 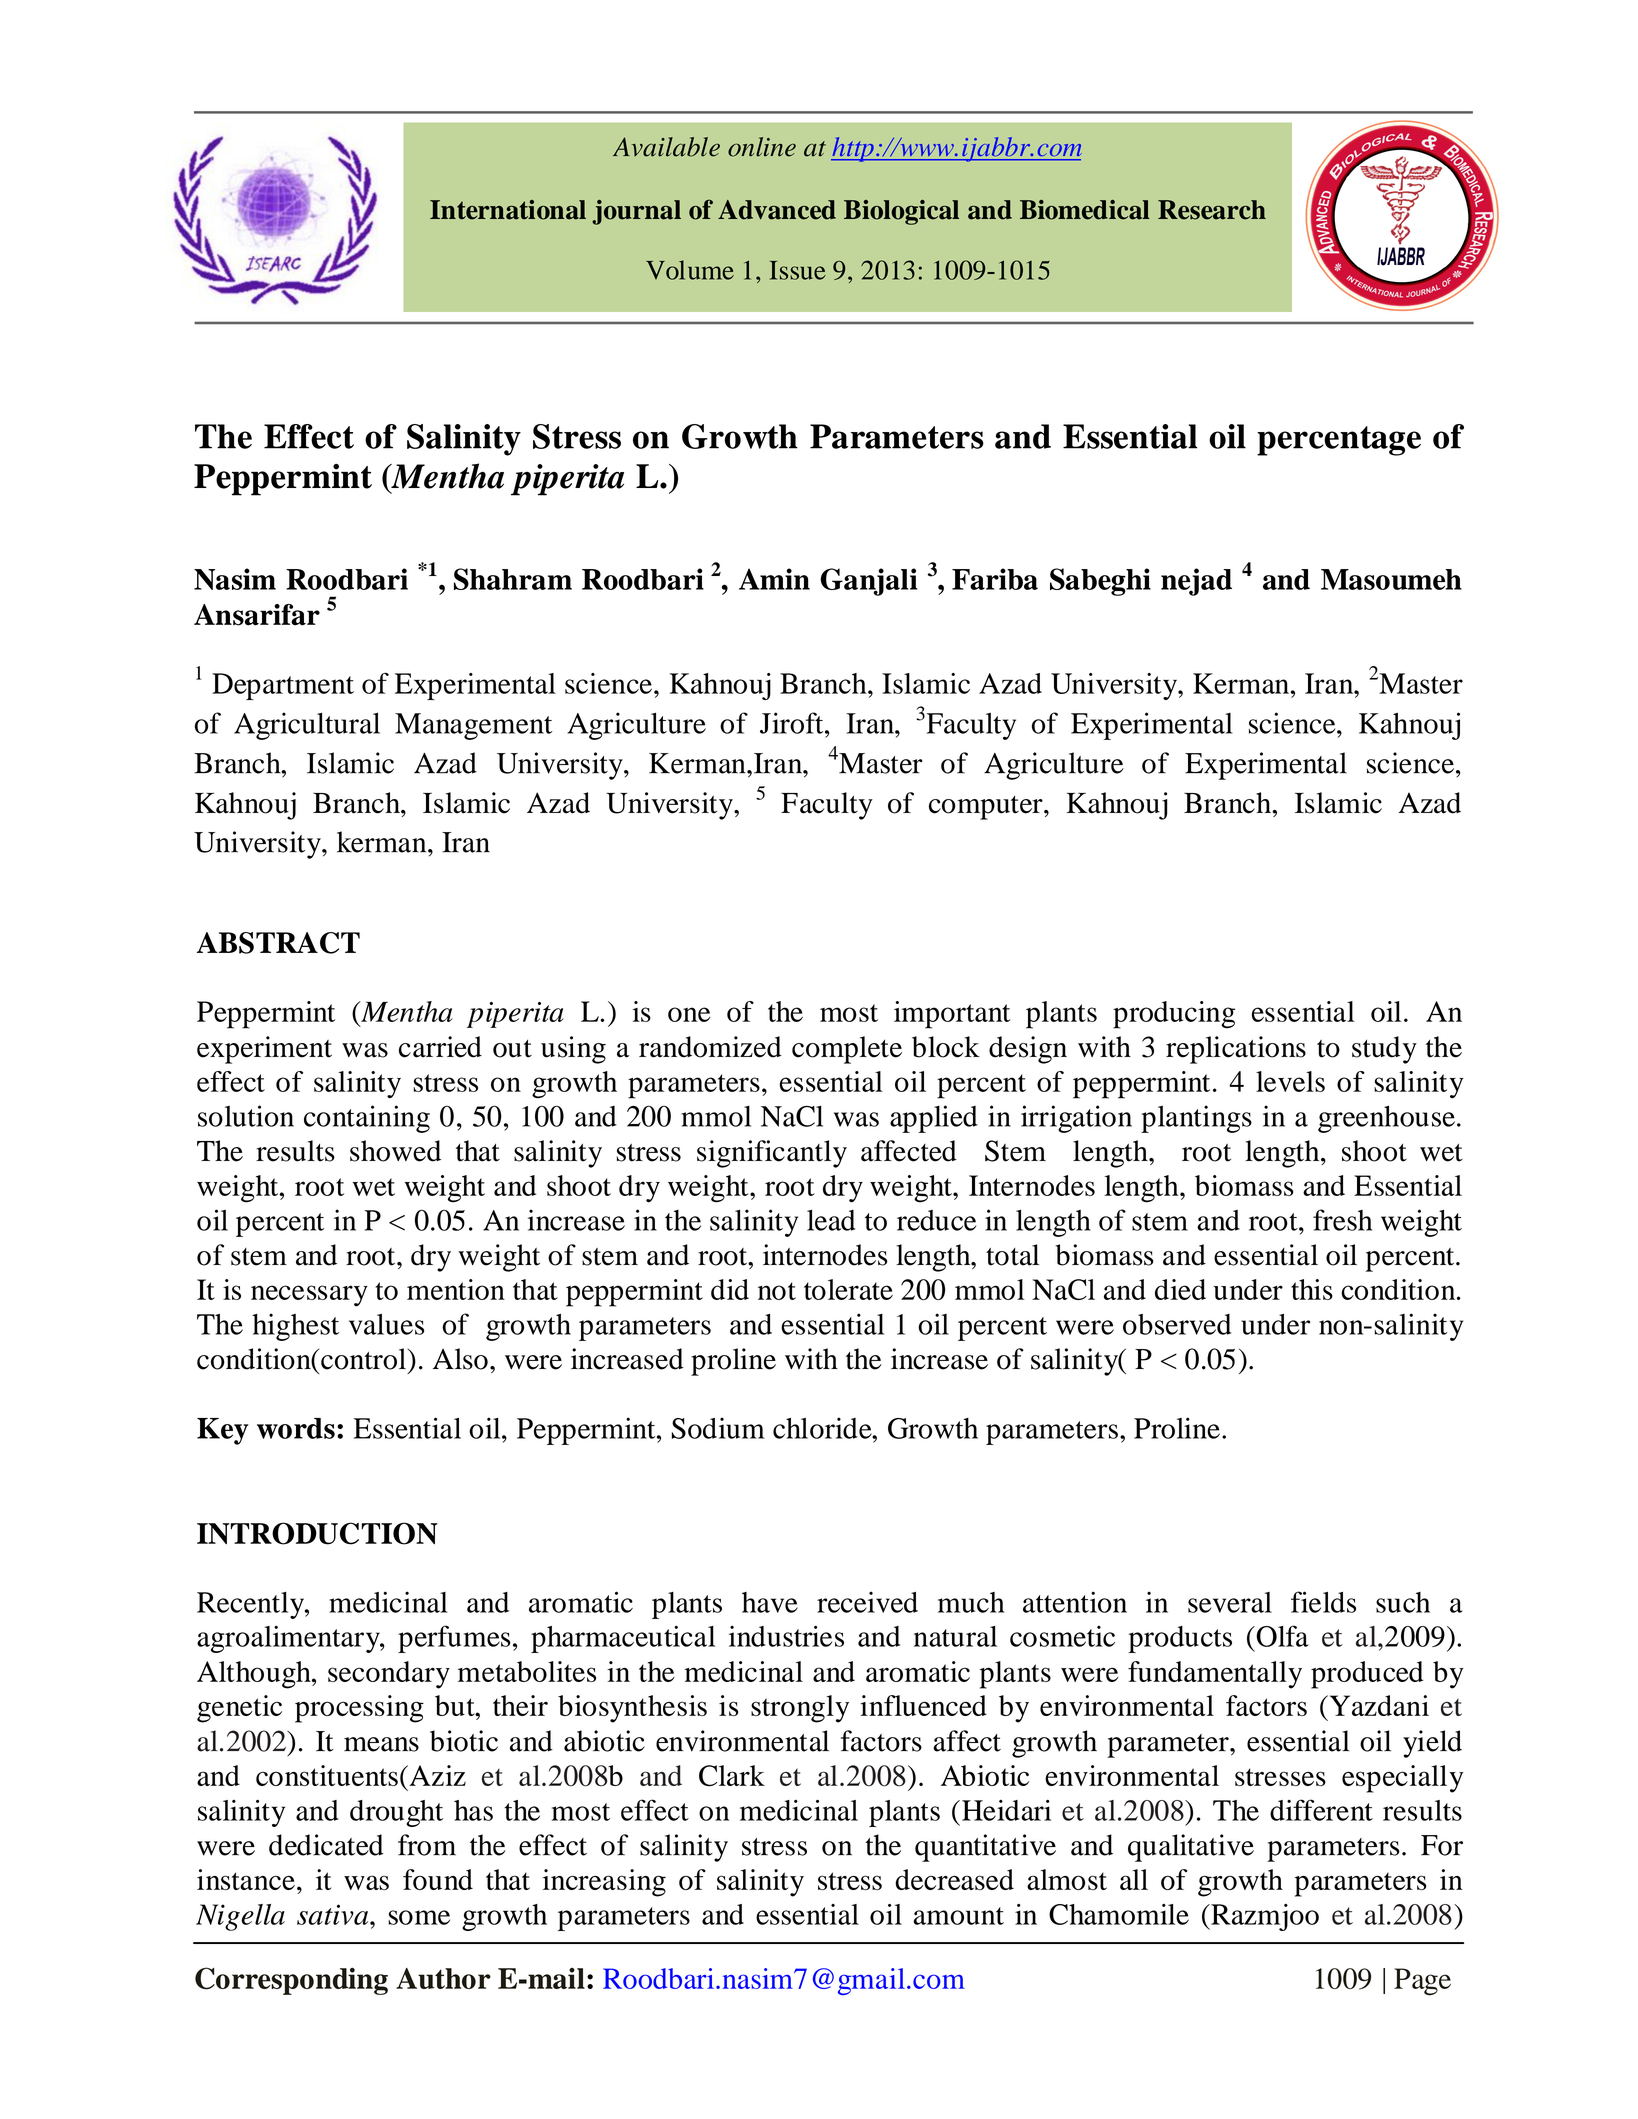 I want to click on values, so click(x=386, y=1324).
